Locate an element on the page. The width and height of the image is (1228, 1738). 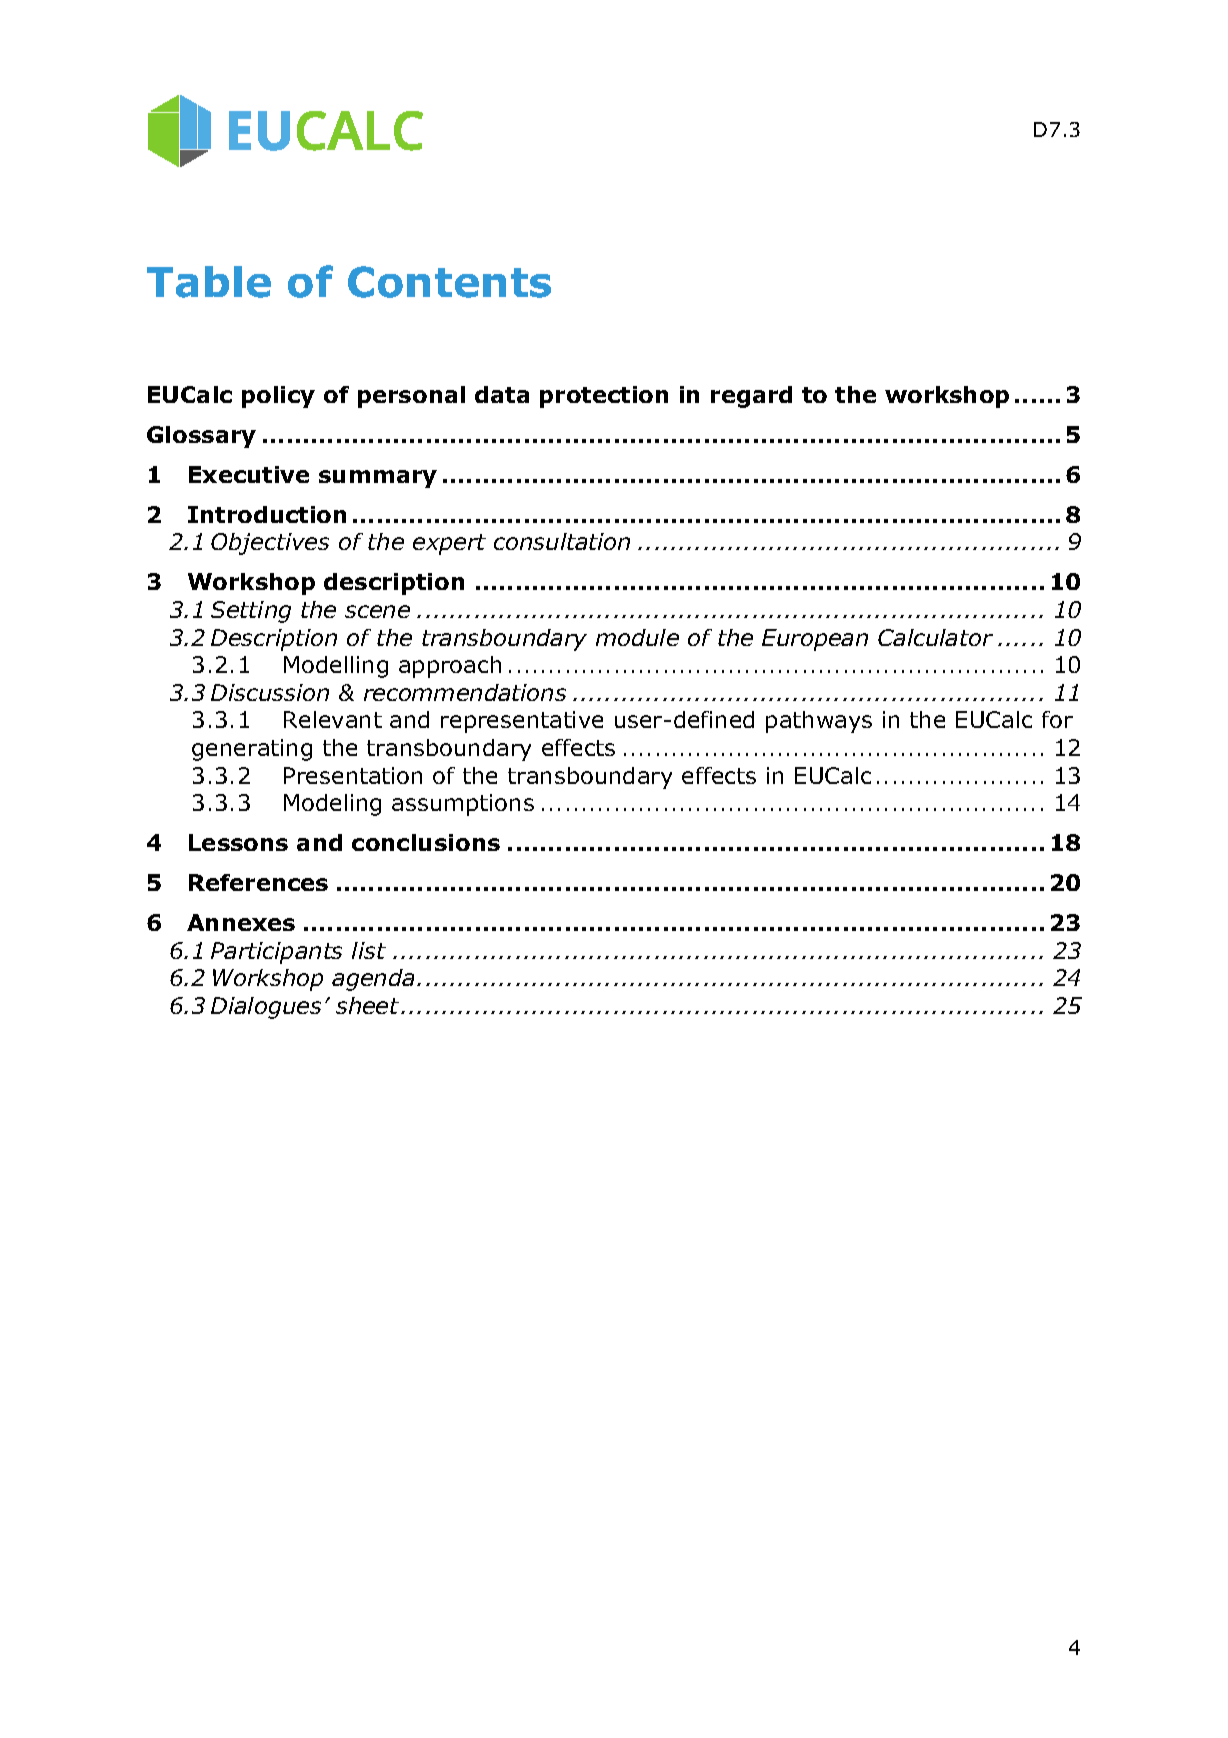
Modeling is located at coordinates (332, 805).
